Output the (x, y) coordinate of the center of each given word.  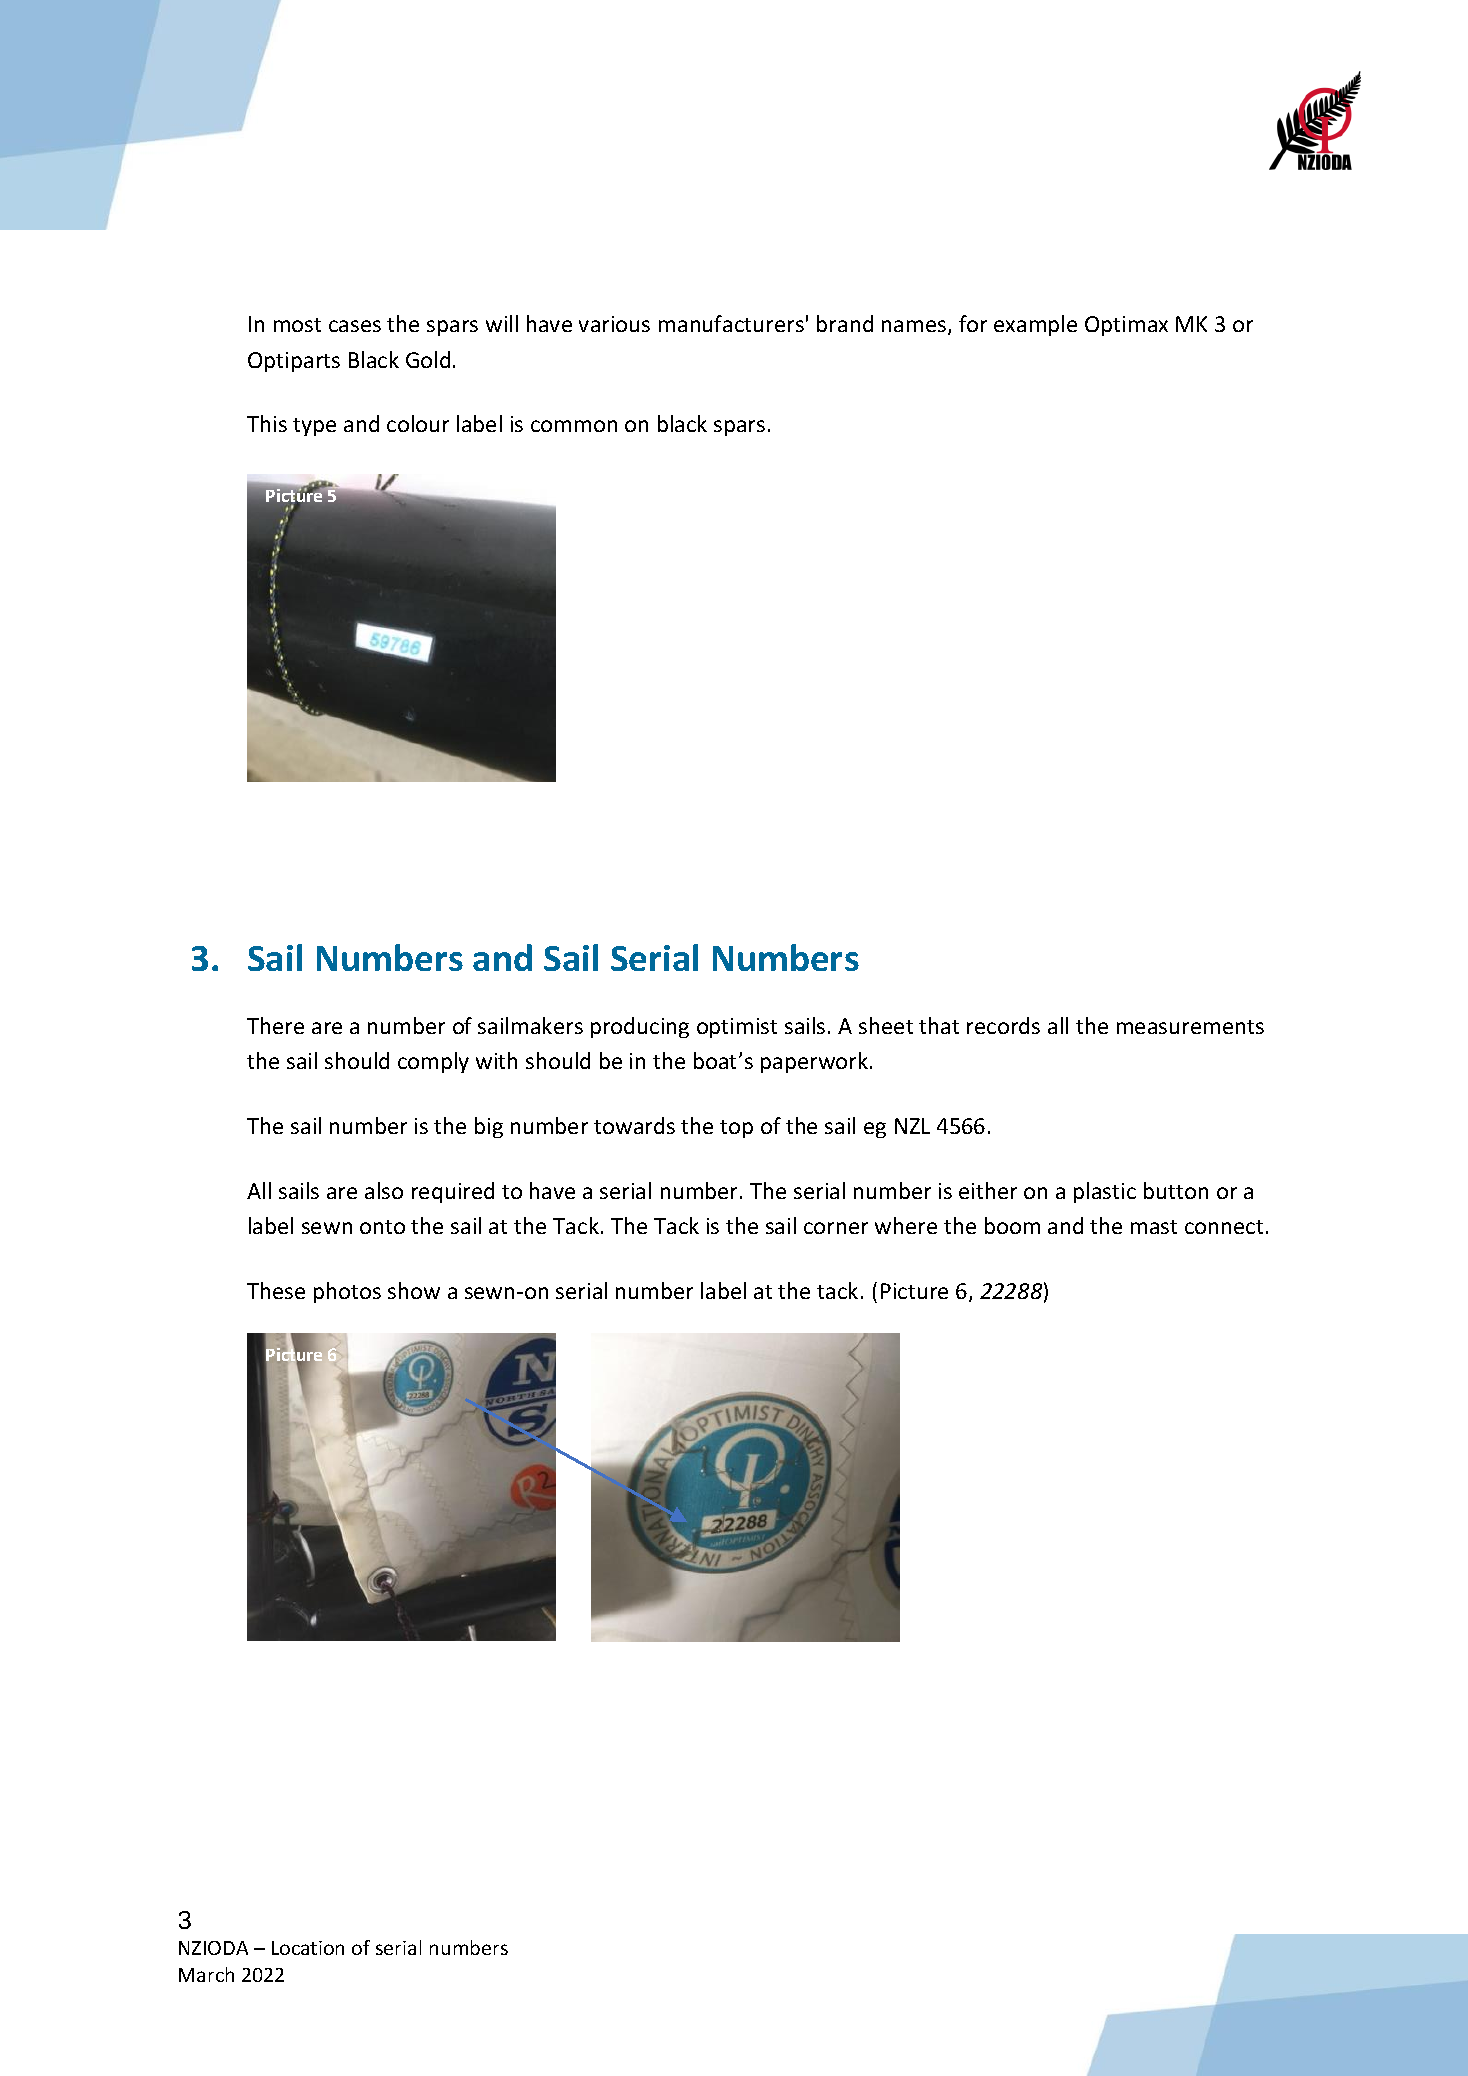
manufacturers (731, 323)
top (736, 1129)
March (206, 1974)
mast (1154, 1227)
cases (355, 326)
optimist (737, 1028)
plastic (1105, 1192)
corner (836, 1228)
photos (347, 1292)
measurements (1190, 1027)
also (384, 1190)
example (1035, 325)
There (275, 1025)
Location (308, 1948)
